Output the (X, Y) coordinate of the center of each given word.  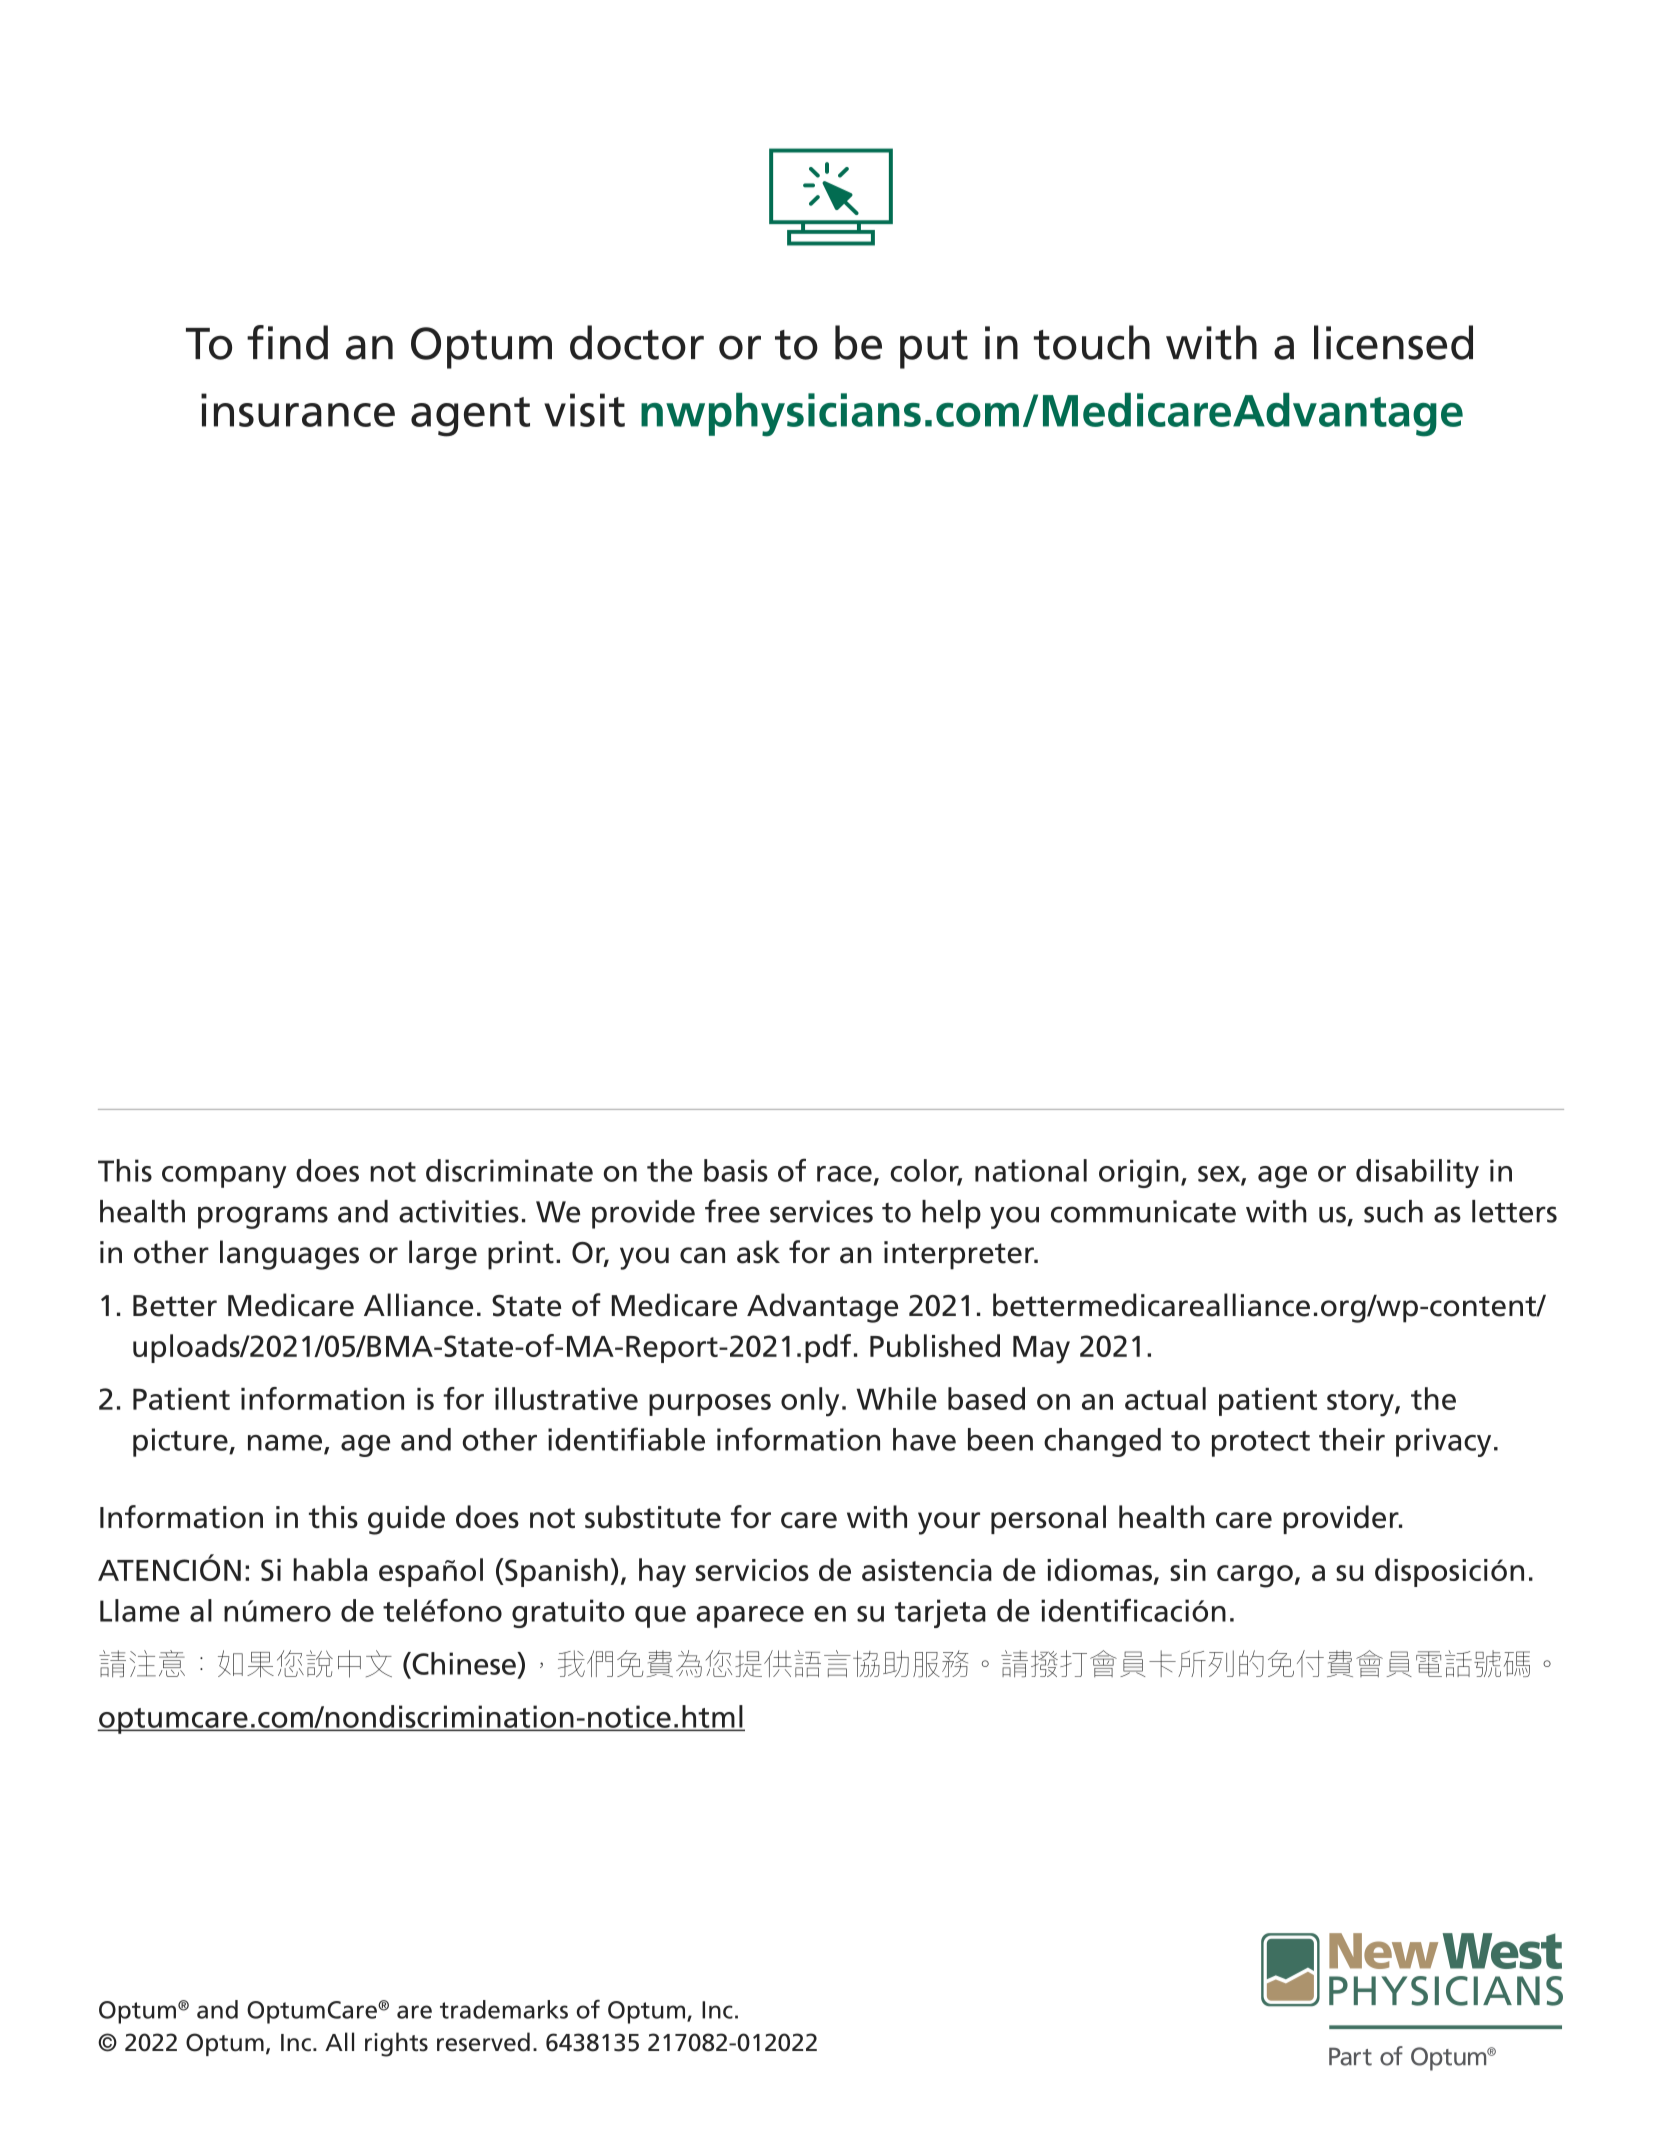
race (844, 1174)
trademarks (504, 2009)
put (934, 349)
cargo (1255, 1576)
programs (263, 1217)
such (1393, 1211)
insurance (298, 410)
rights (396, 2044)
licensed (1393, 342)
